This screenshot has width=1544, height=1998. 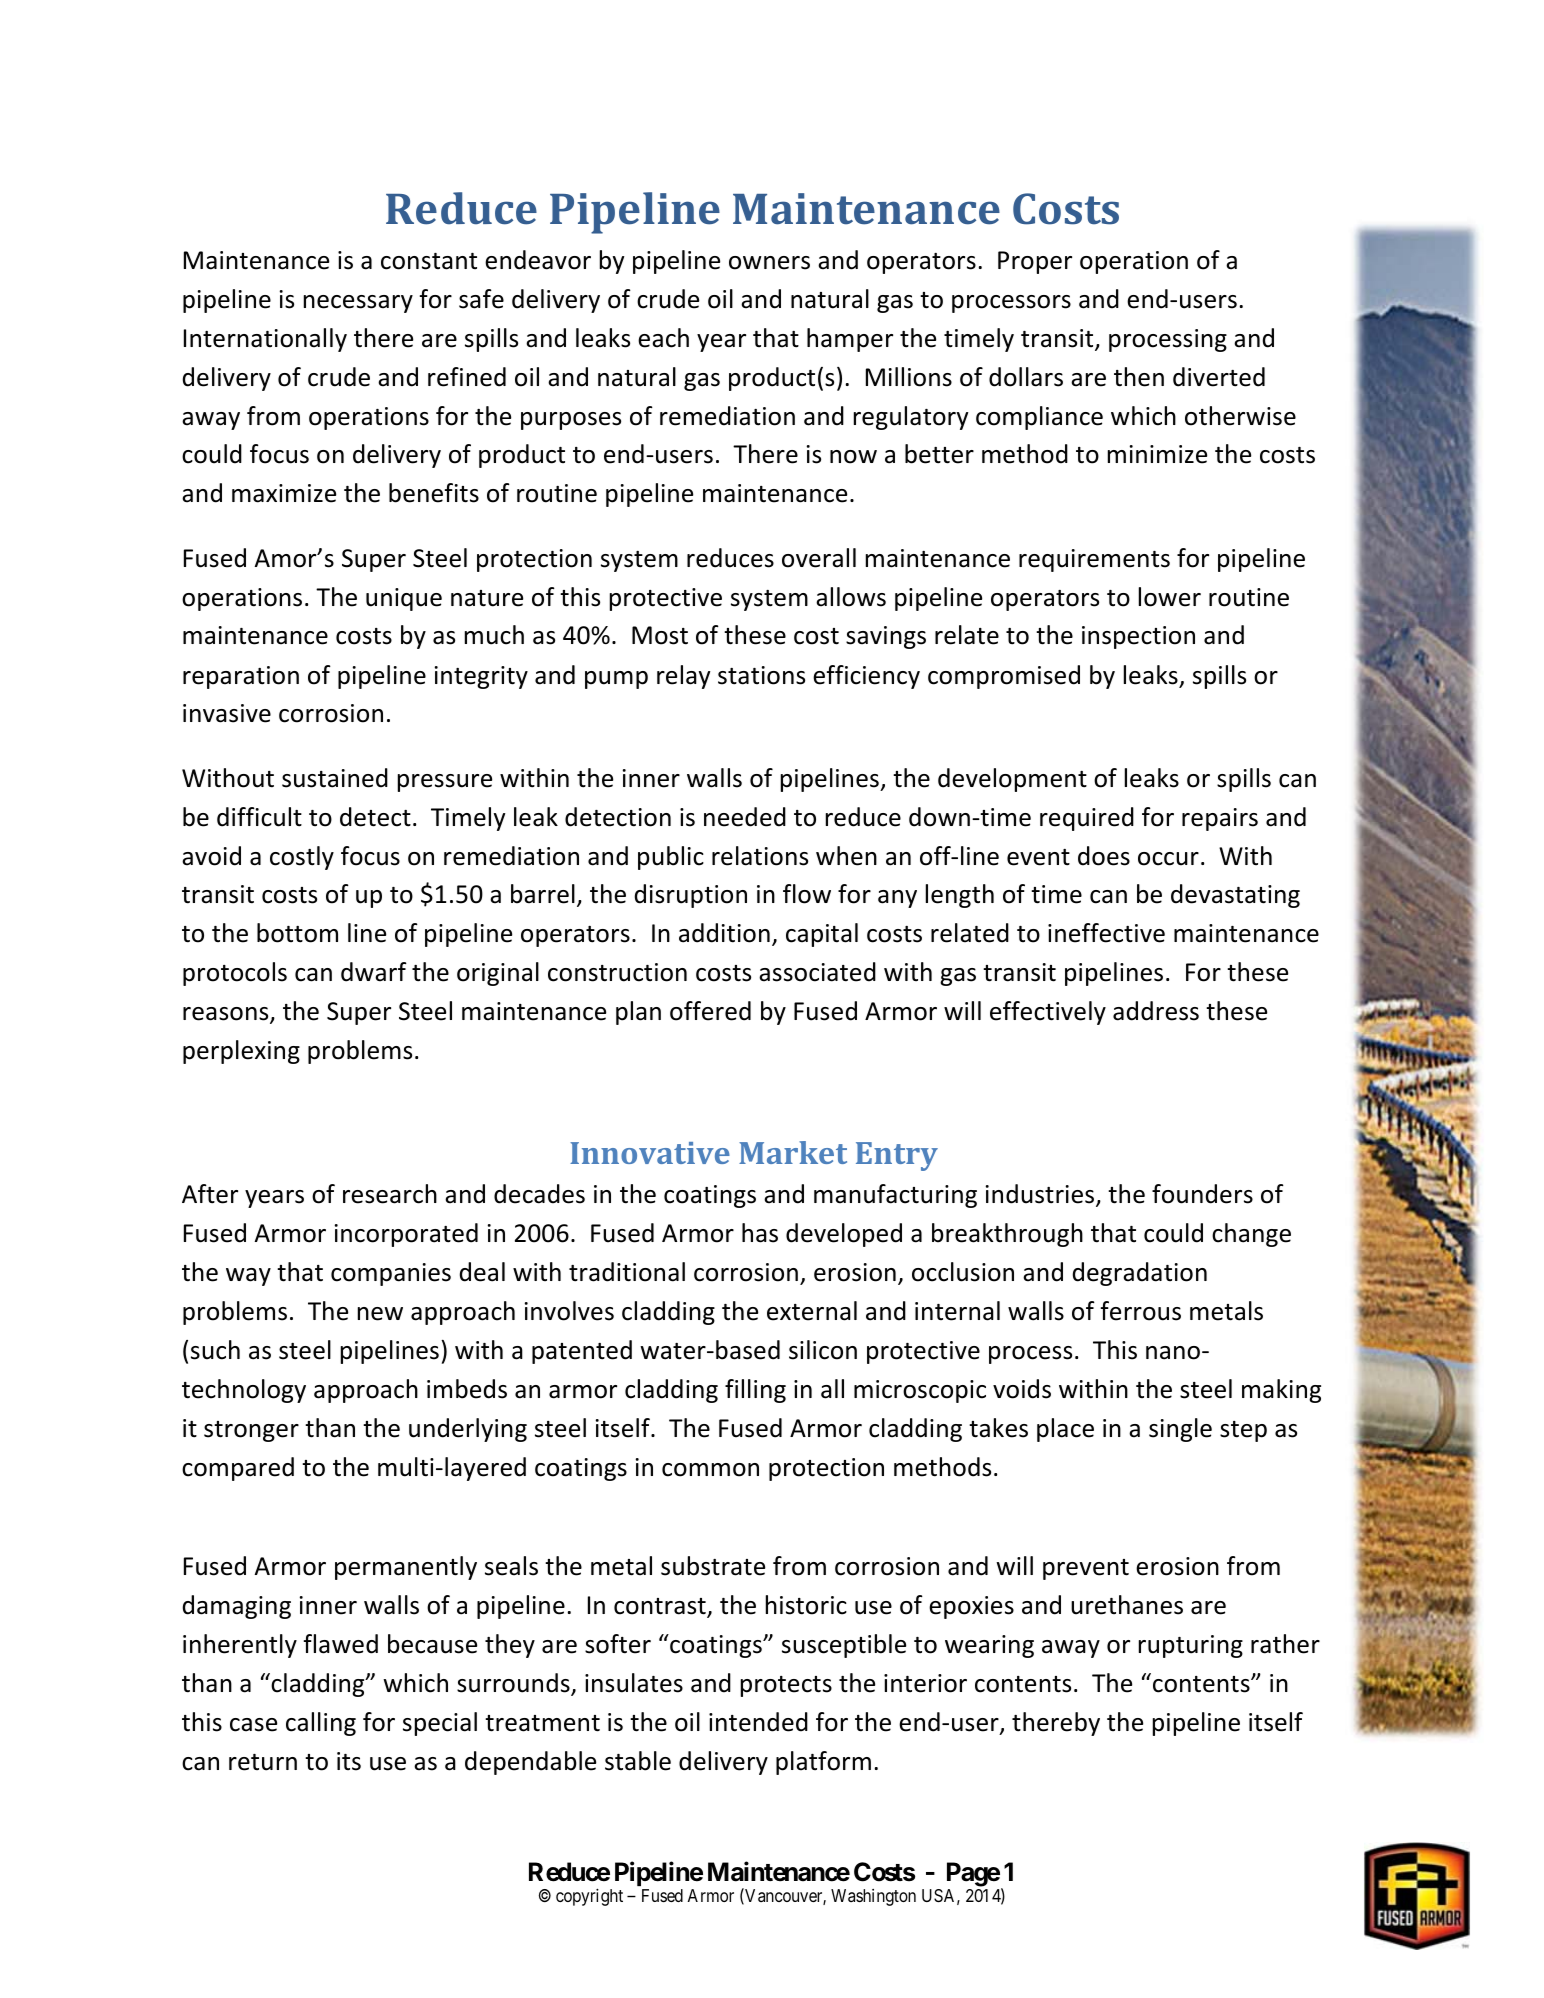 What do you see at coordinates (1168, 859) in the screenshot?
I see `occur` at bounding box center [1168, 859].
